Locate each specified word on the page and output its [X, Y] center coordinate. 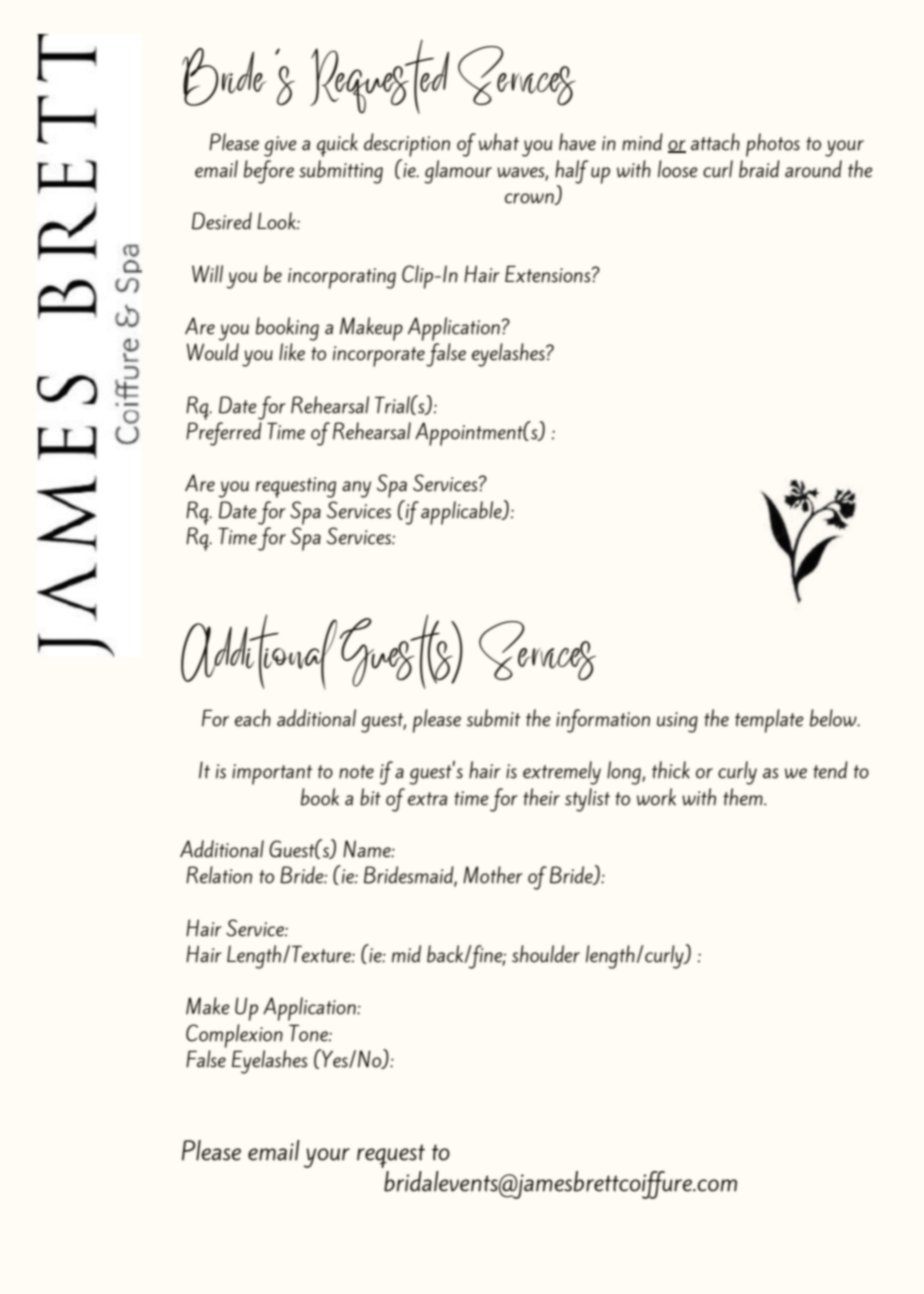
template [769, 721]
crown [530, 199]
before [269, 172]
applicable [462, 513]
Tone [309, 1033]
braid [759, 169]
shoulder [546, 954]
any [356, 489]
